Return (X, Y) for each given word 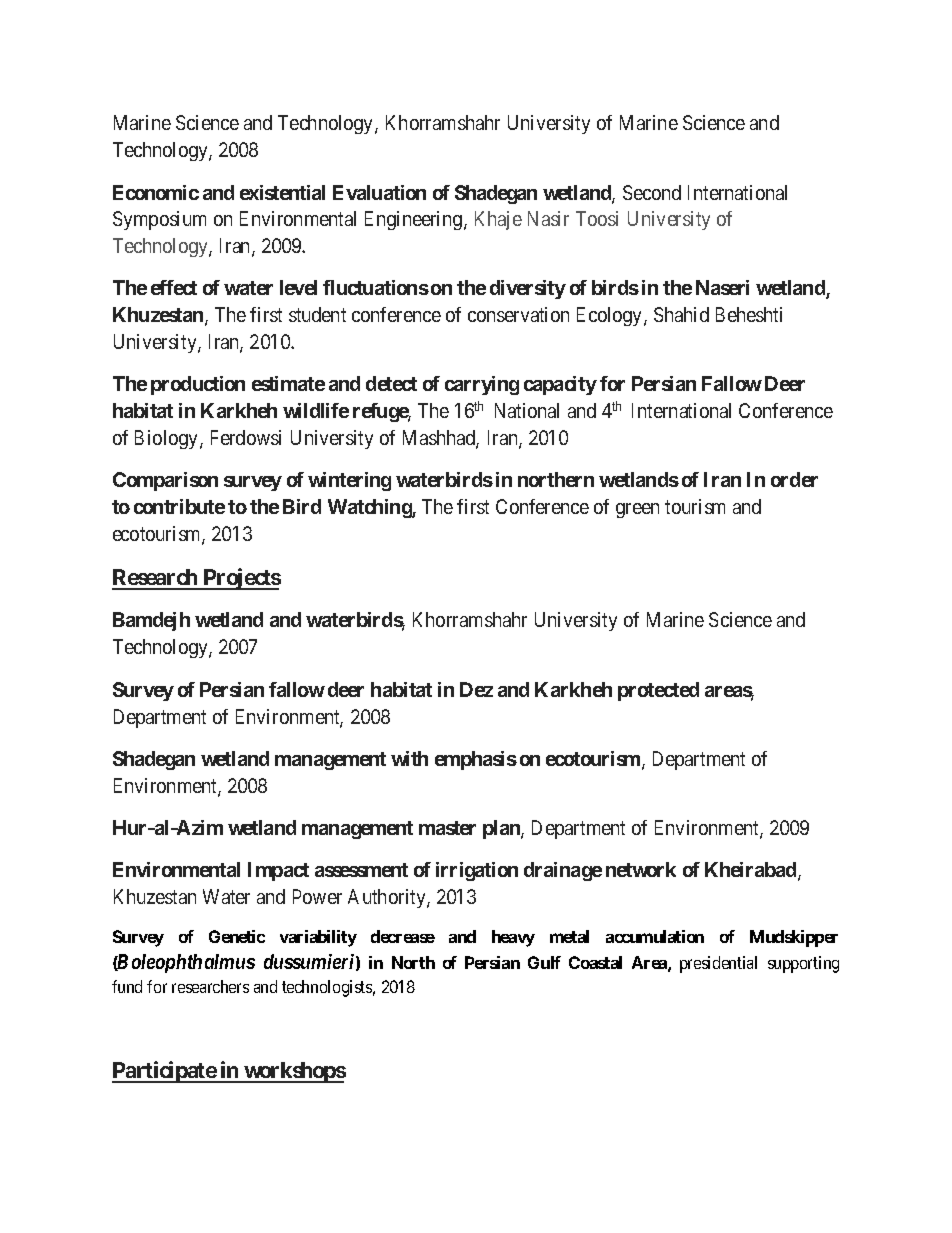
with (409, 758)
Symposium (159, 220)
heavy (513, 938)
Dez (476, 689)
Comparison (165, 481)
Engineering (415, 220)
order (794, 479)
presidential (718, 964)
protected (658, 691)
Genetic (237, 936)
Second (652, 192)
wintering (349, 481)
